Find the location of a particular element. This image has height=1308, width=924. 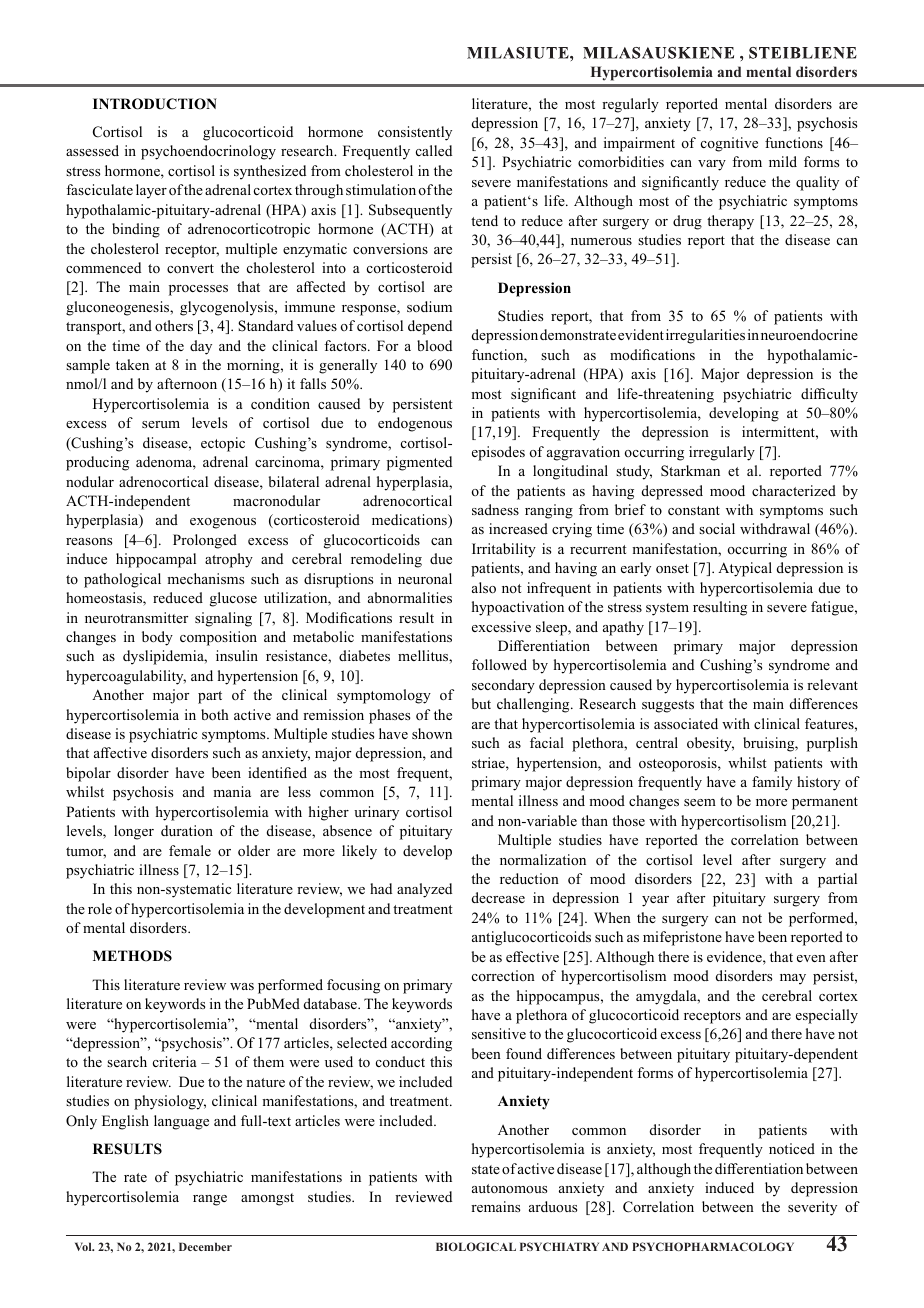

endogenous is located at coordinates (415, 424).
